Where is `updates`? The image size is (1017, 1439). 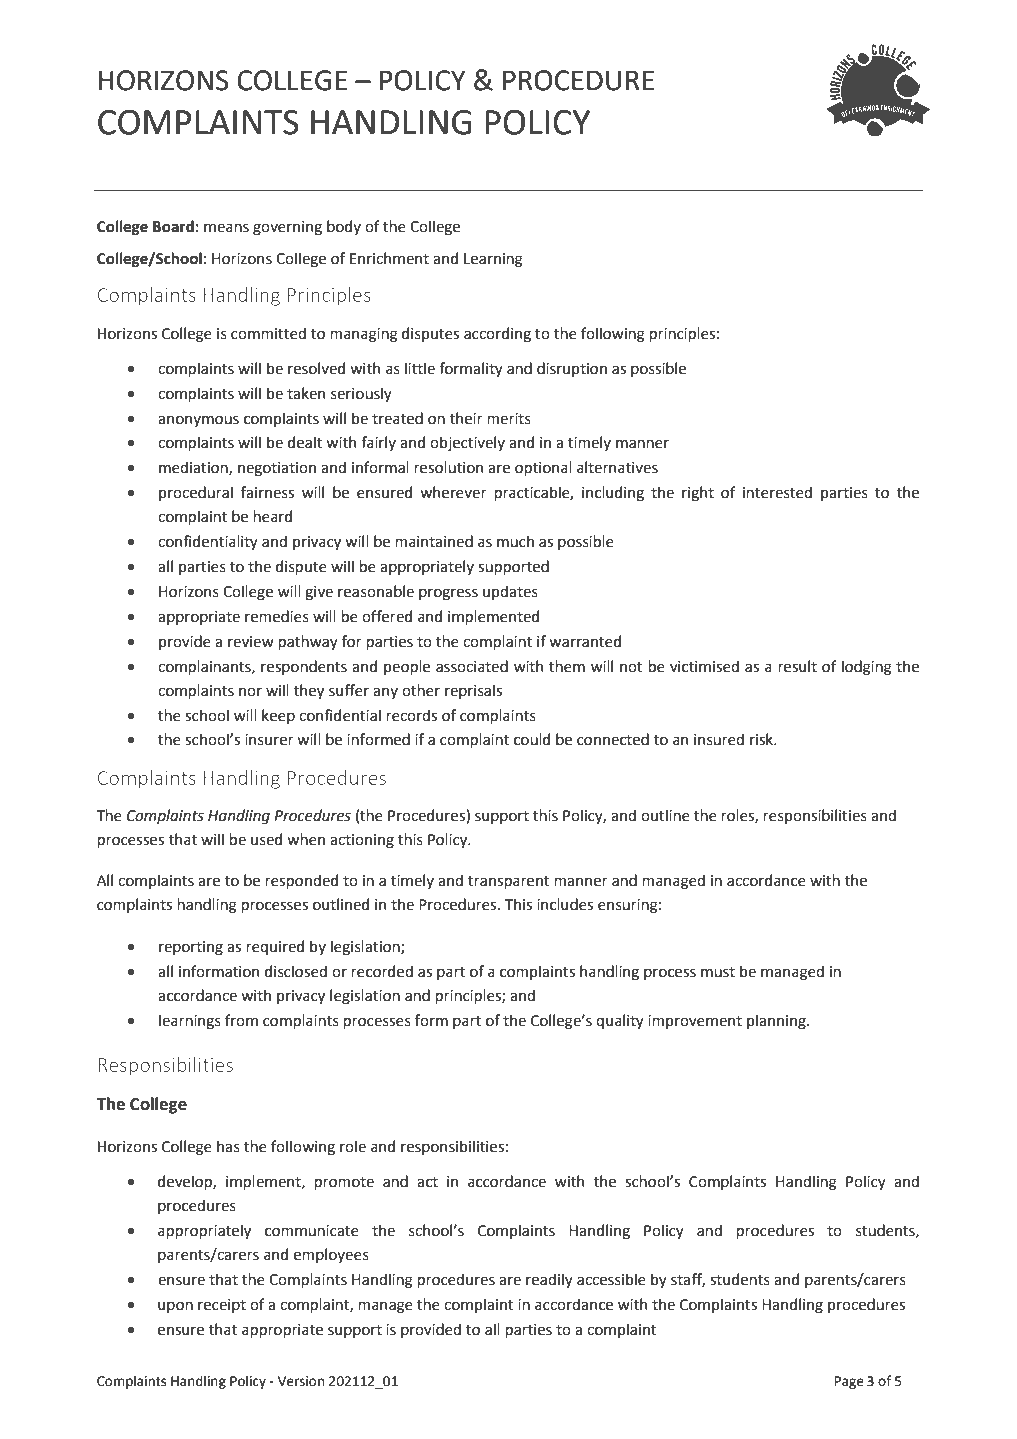
updates is located at coordinates (510, 592).
